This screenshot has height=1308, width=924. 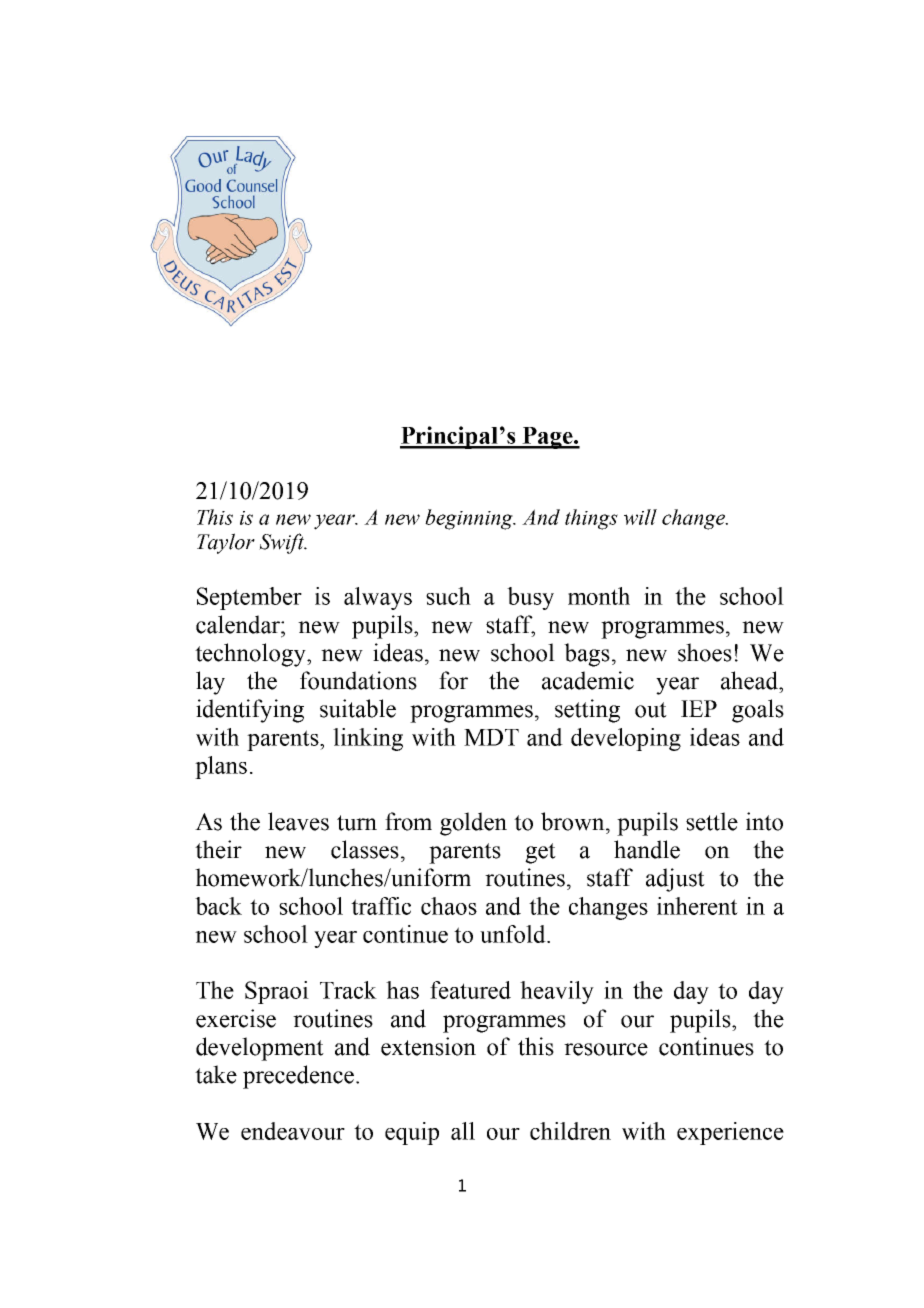 I want to click on beginning, so click(x=470, y=519).
